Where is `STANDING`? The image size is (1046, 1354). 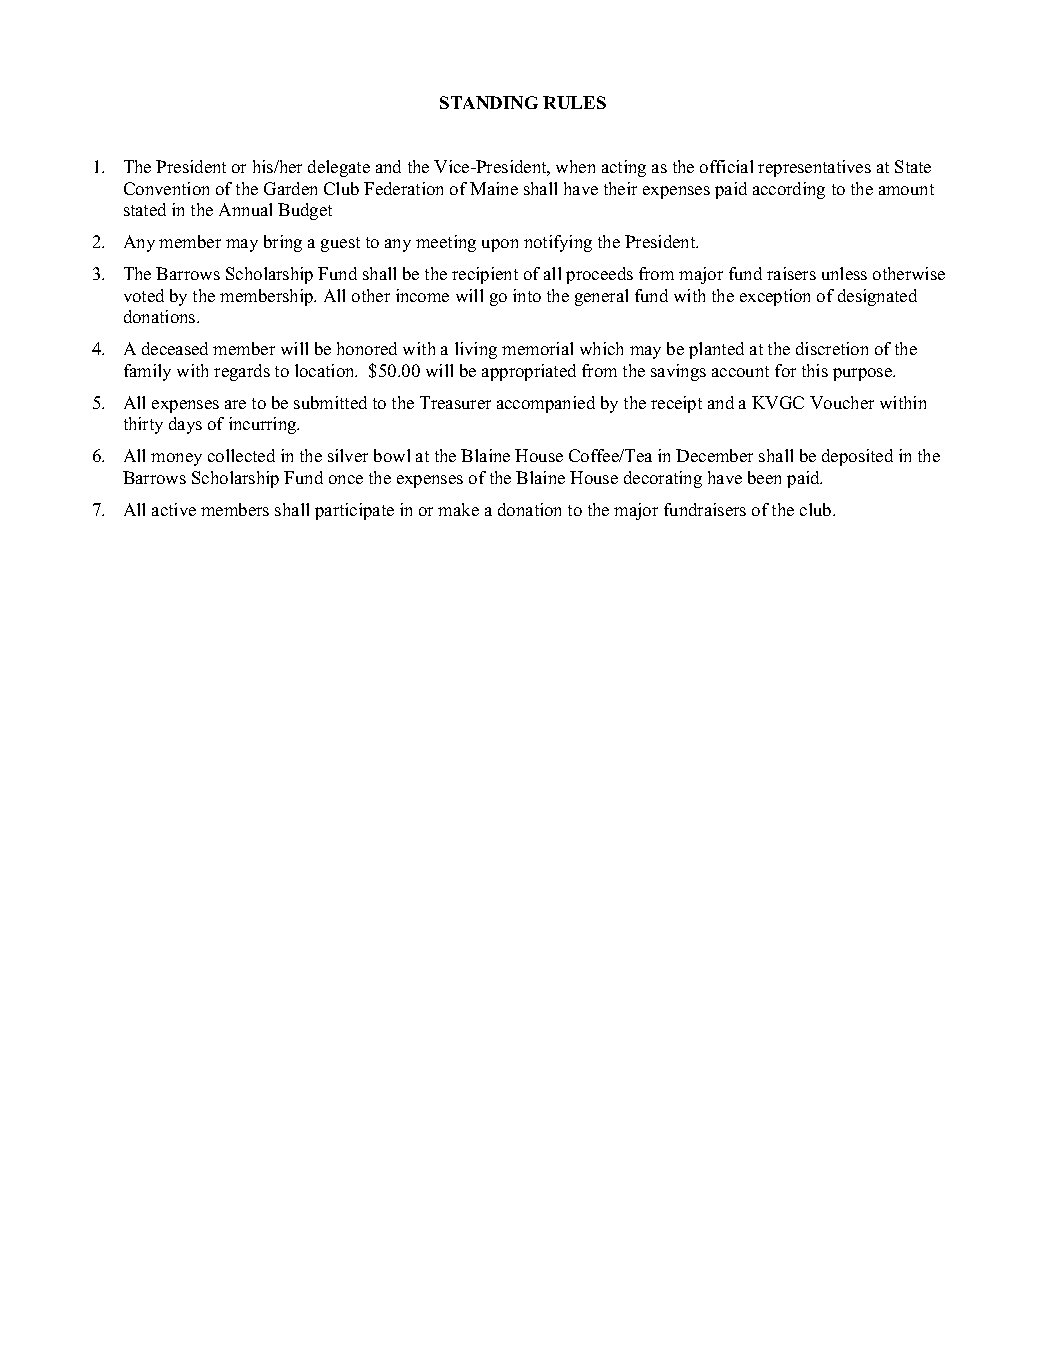 STANDING is located at coordinates (489, 102).
